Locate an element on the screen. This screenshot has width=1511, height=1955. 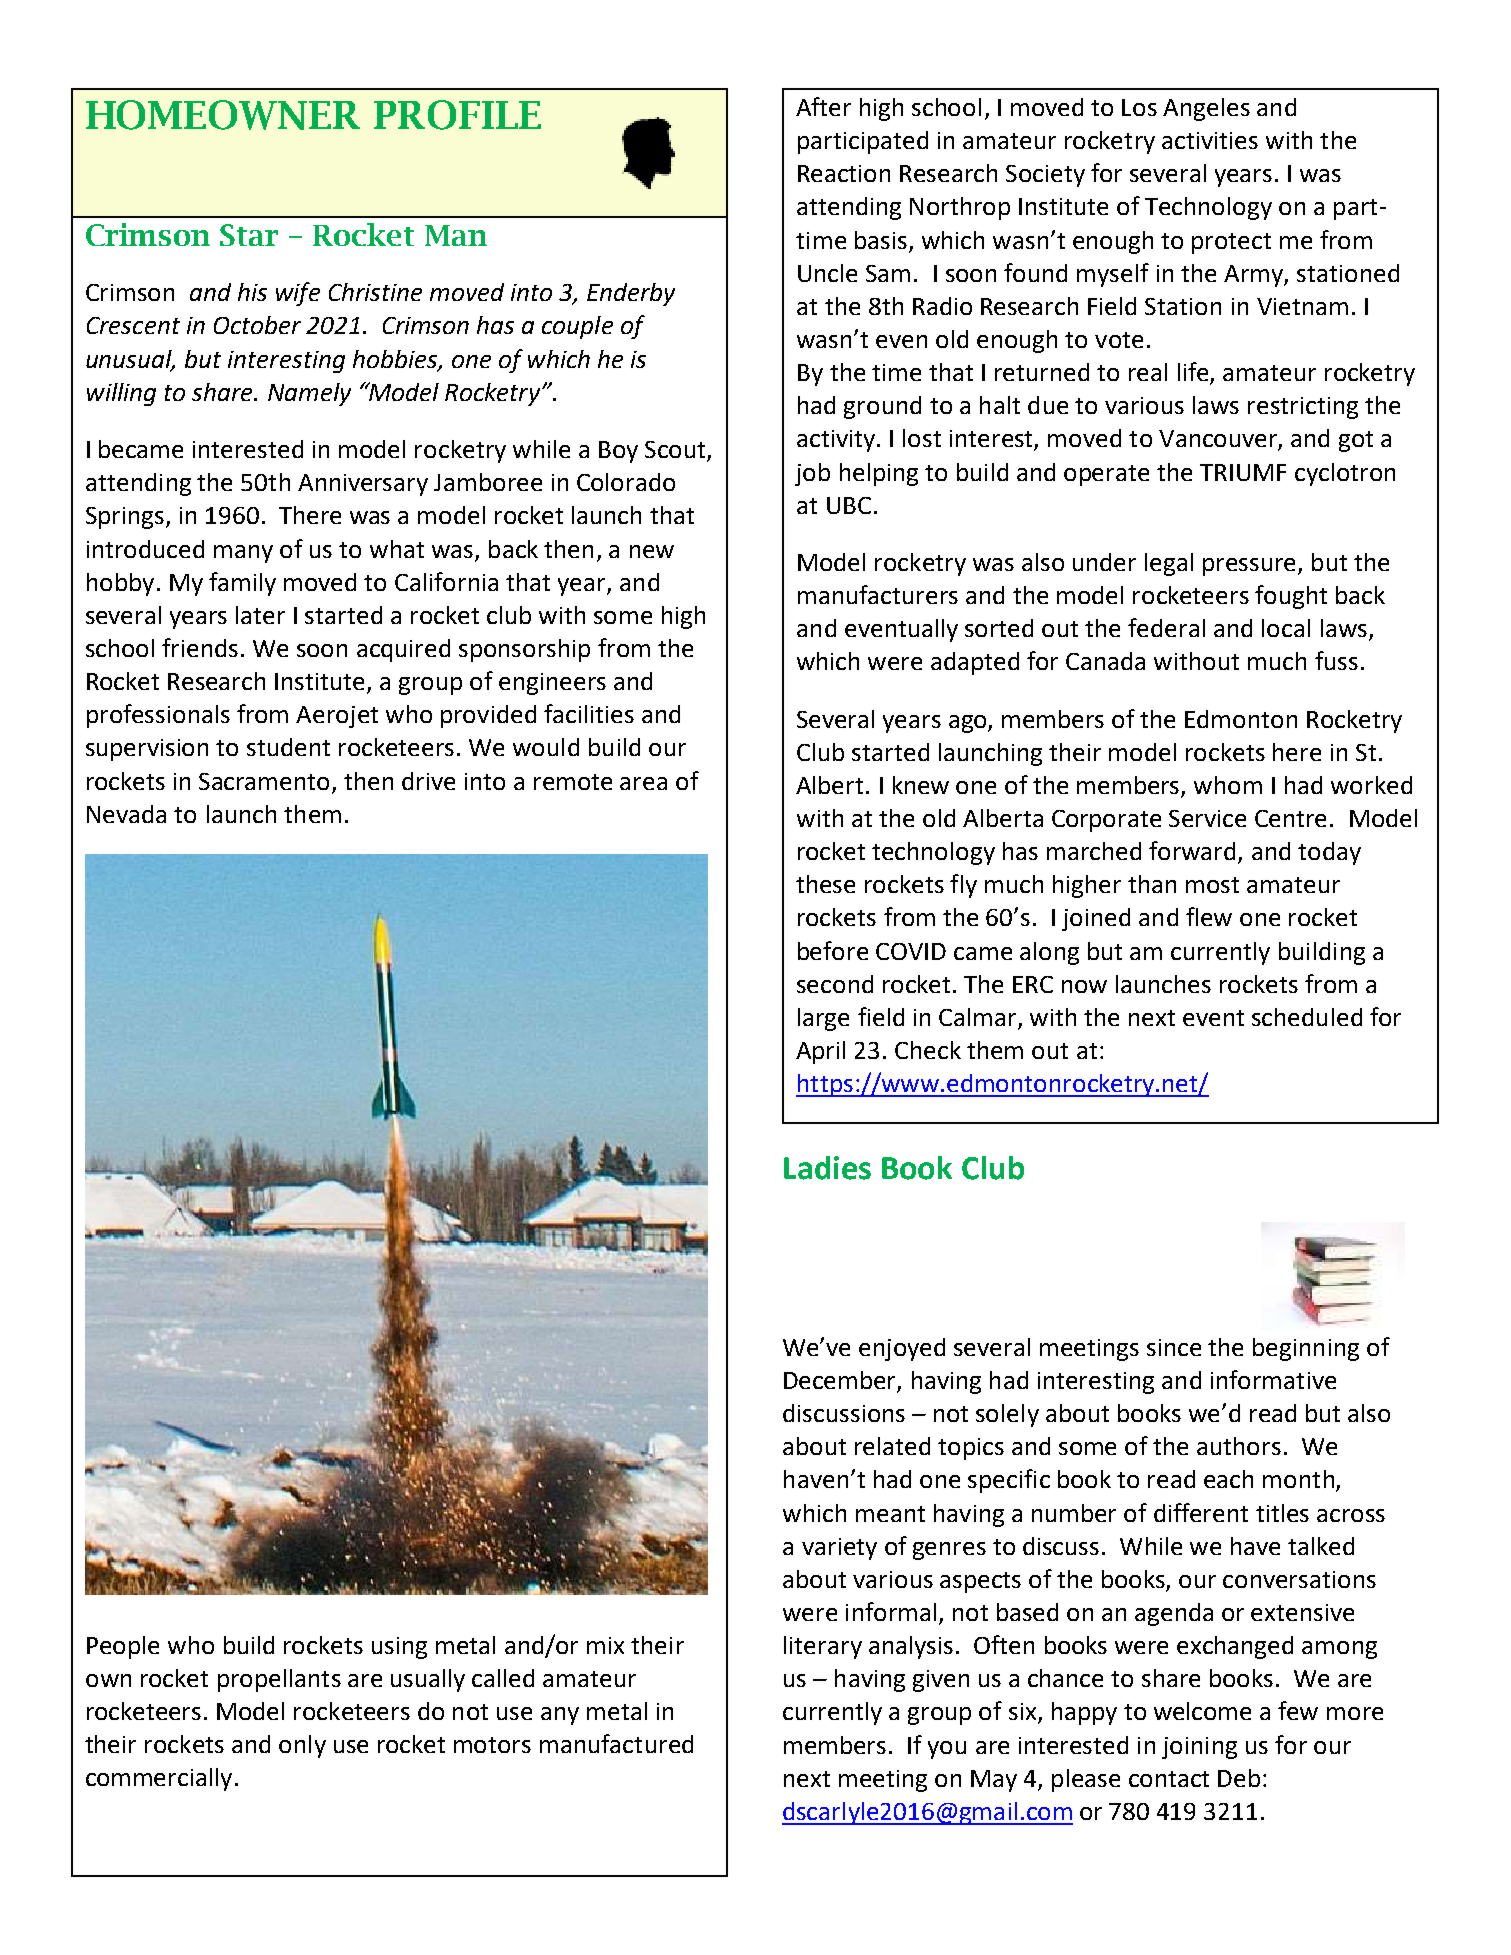
manufactured is located at coordinates (616, 1743).
